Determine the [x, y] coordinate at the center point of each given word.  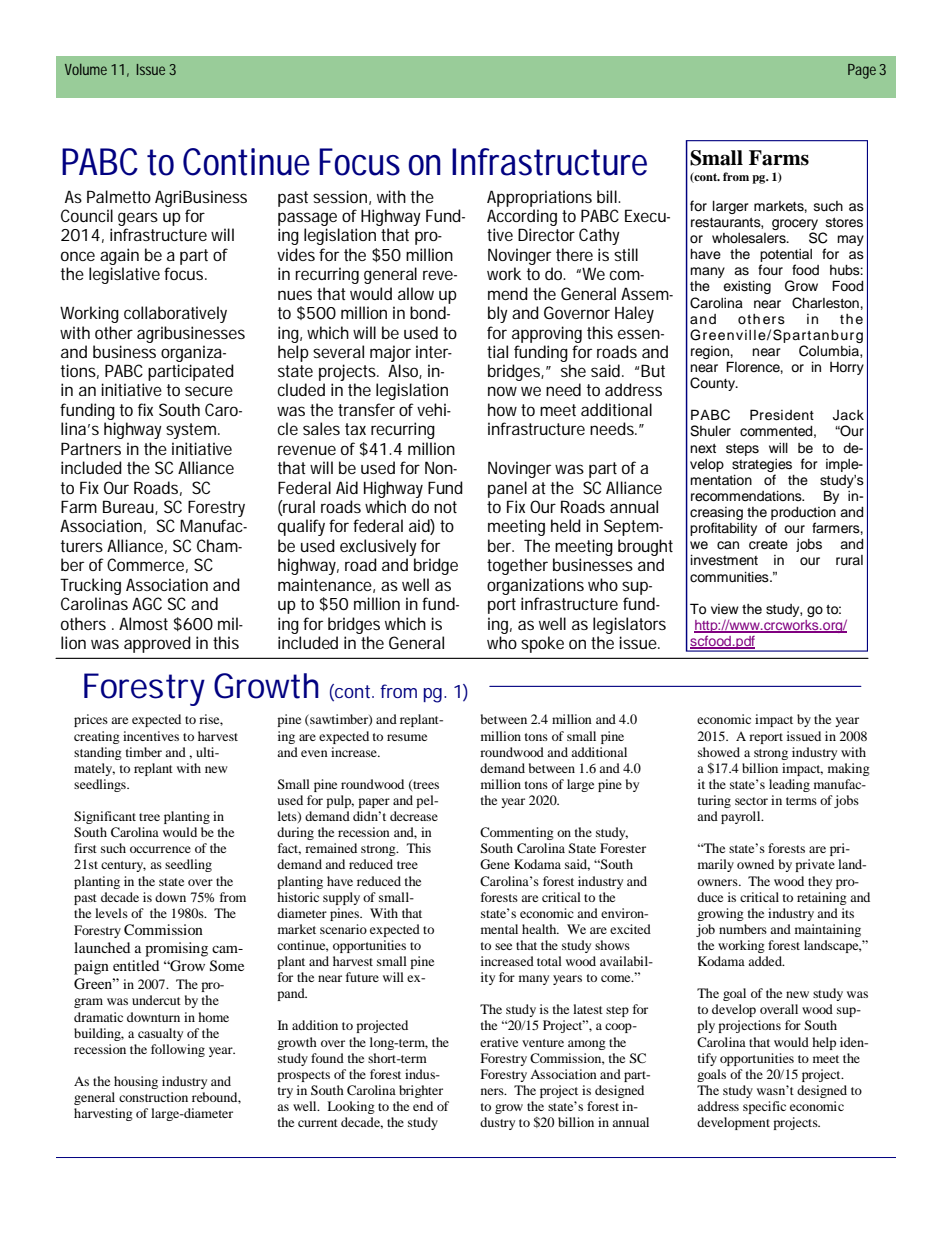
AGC [147, 603]
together [517, 566]
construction [153, 1097]
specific [764, 1107]
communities [730, 577]
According [522, 217]
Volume [86, 69]
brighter [421, 1091]
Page [862, 71]
